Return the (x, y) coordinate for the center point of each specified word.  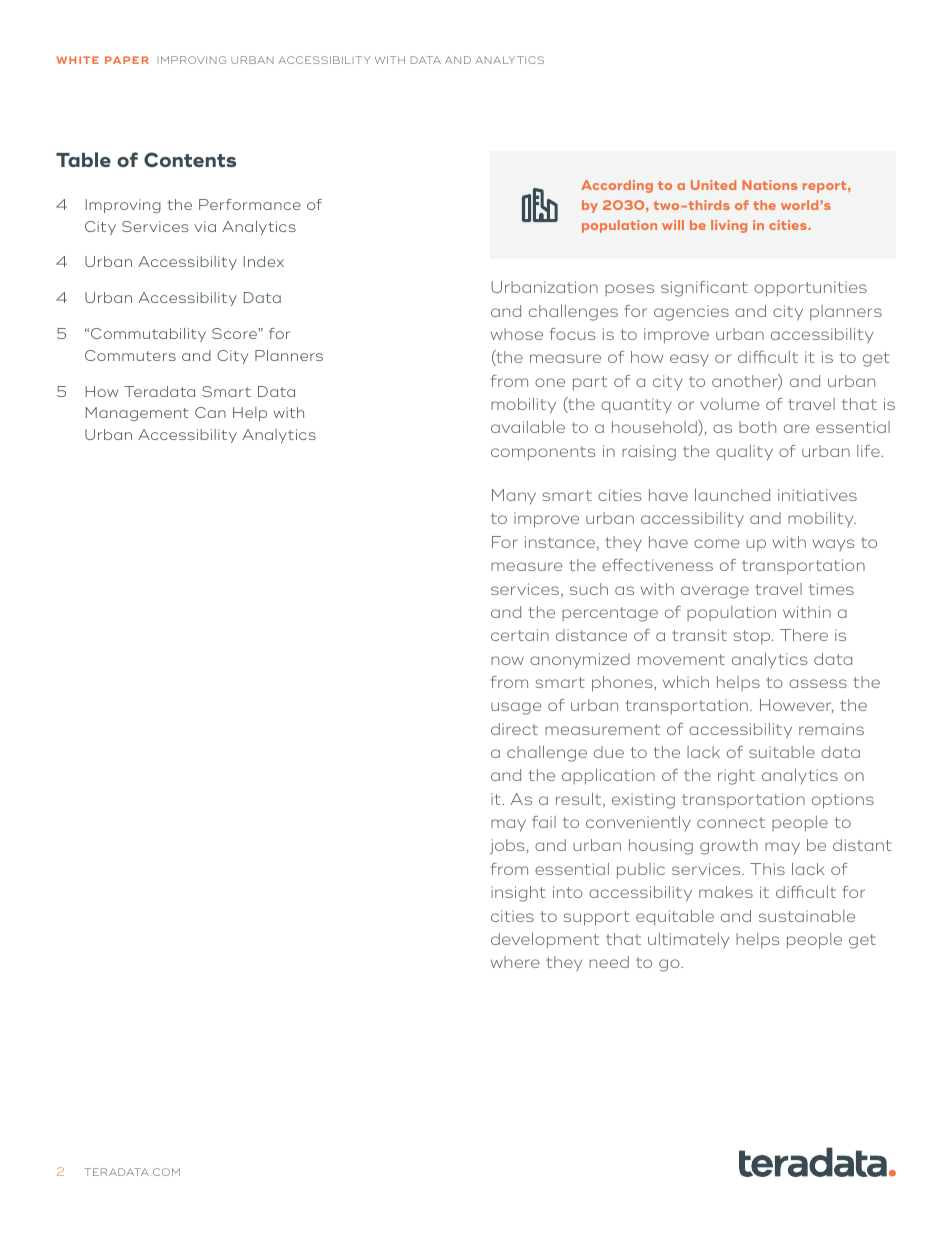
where (515, 962)
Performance (250, 204)
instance (561, 543)
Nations (769, 185)
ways (834, 545)
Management (137, 414)
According (617, 186)
